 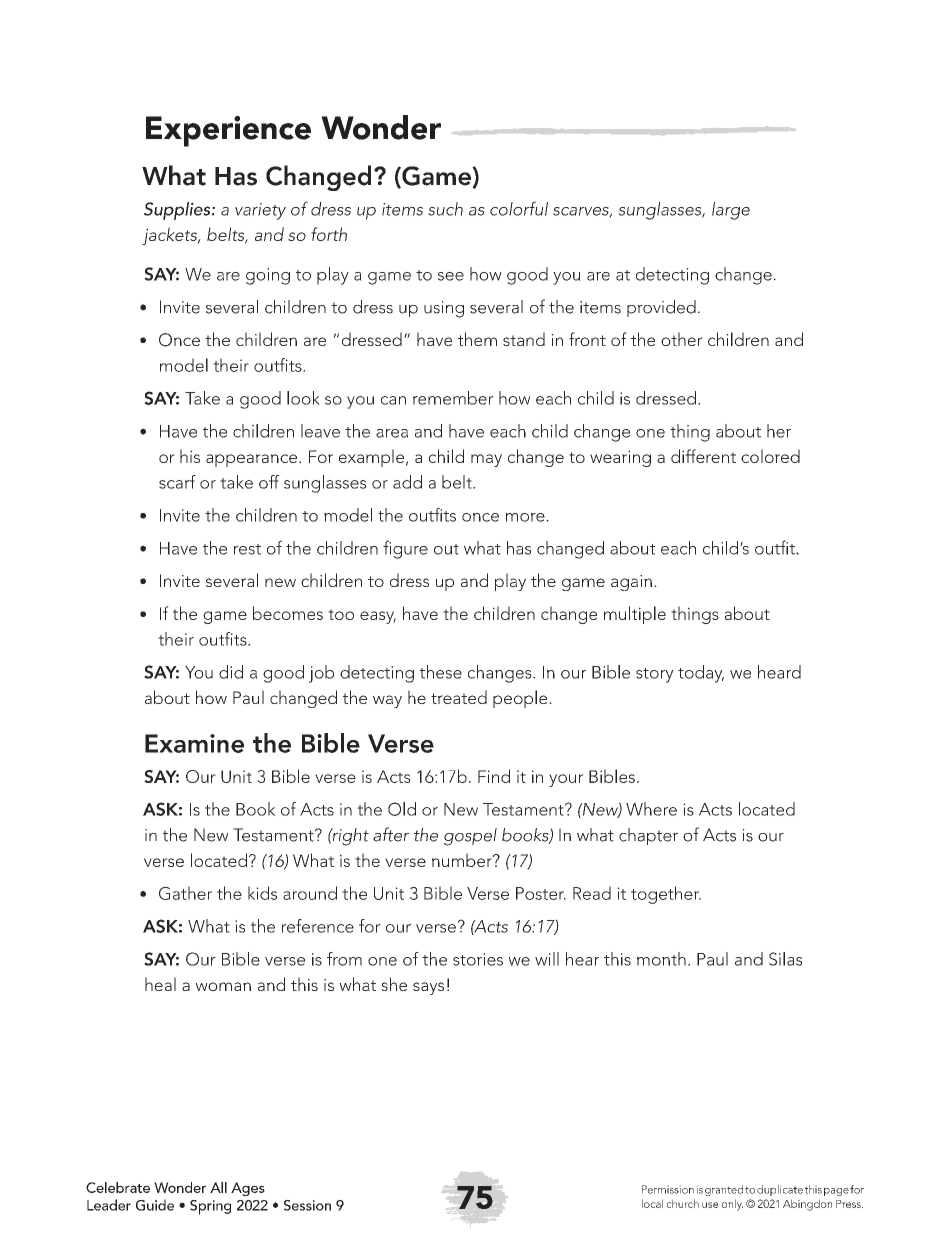 What do you see at coordinates (666, 895) in the screenshot?
I see `together` at bounding box center [666, 895].
